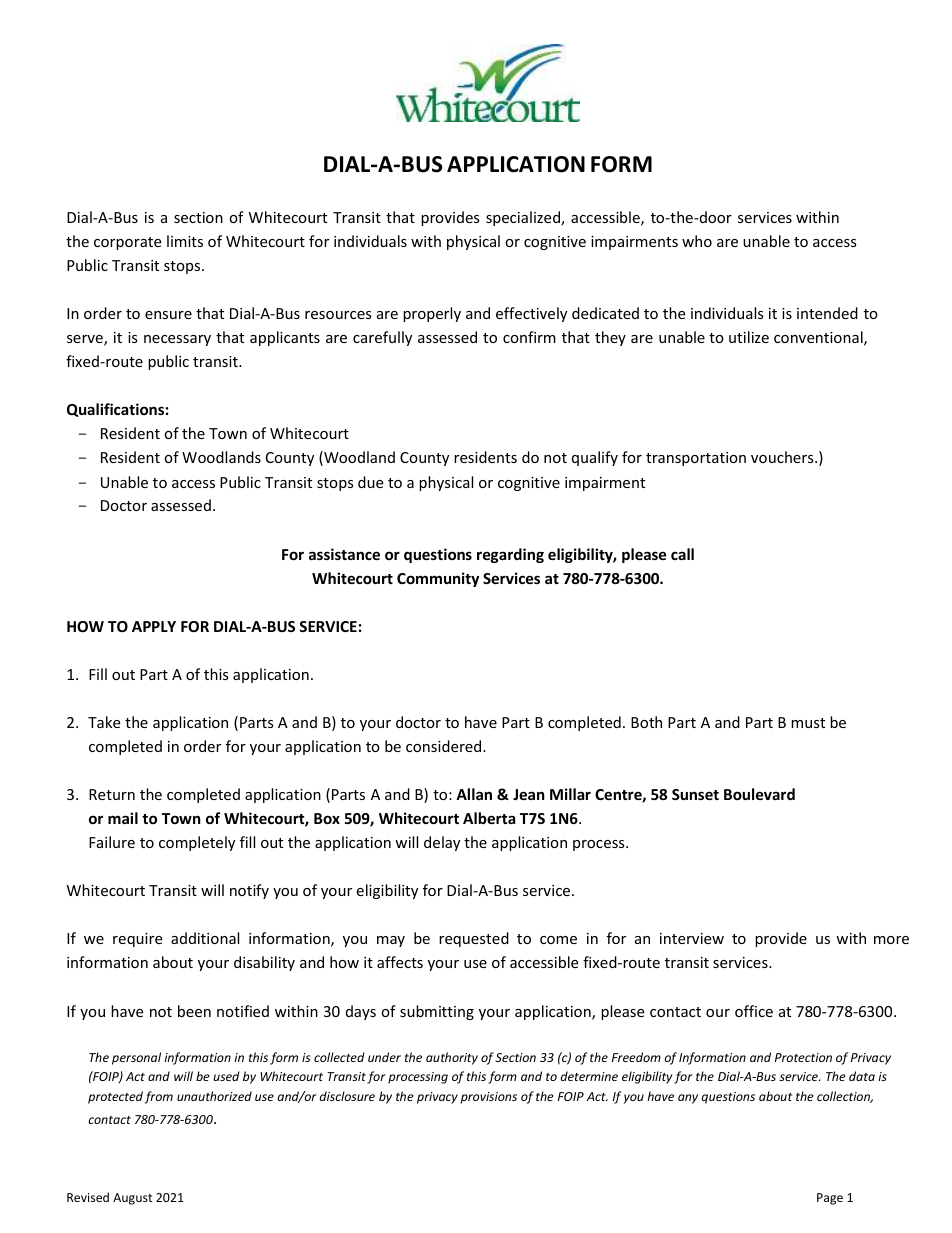 The image size is (952, 1233). What do you see at coordinates (524, 218) in the screenshot?
I see `specialized` at bounding box center [524, 218].
